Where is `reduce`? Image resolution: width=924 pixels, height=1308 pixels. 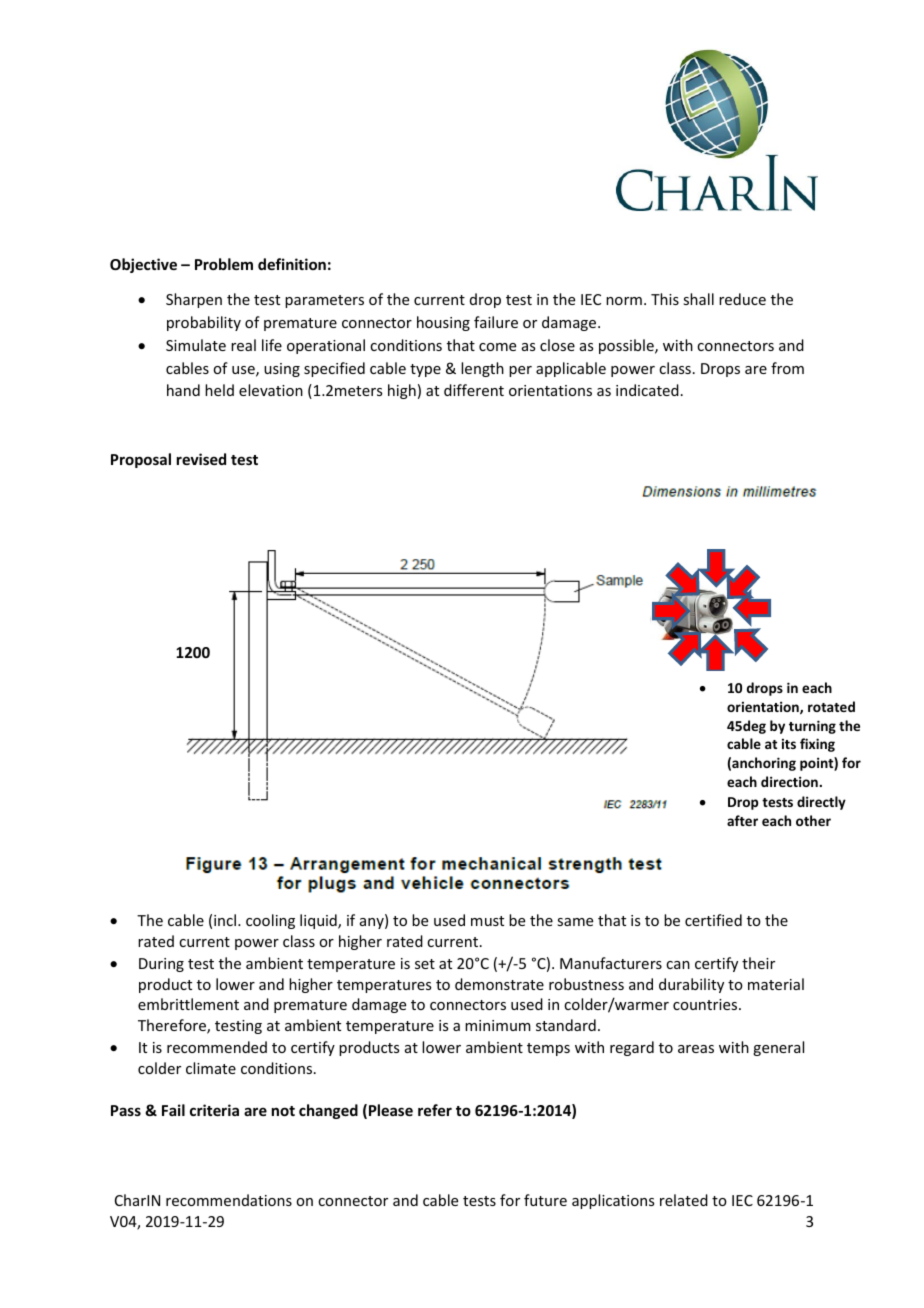
reduce is located at coordinates (742, 299).
